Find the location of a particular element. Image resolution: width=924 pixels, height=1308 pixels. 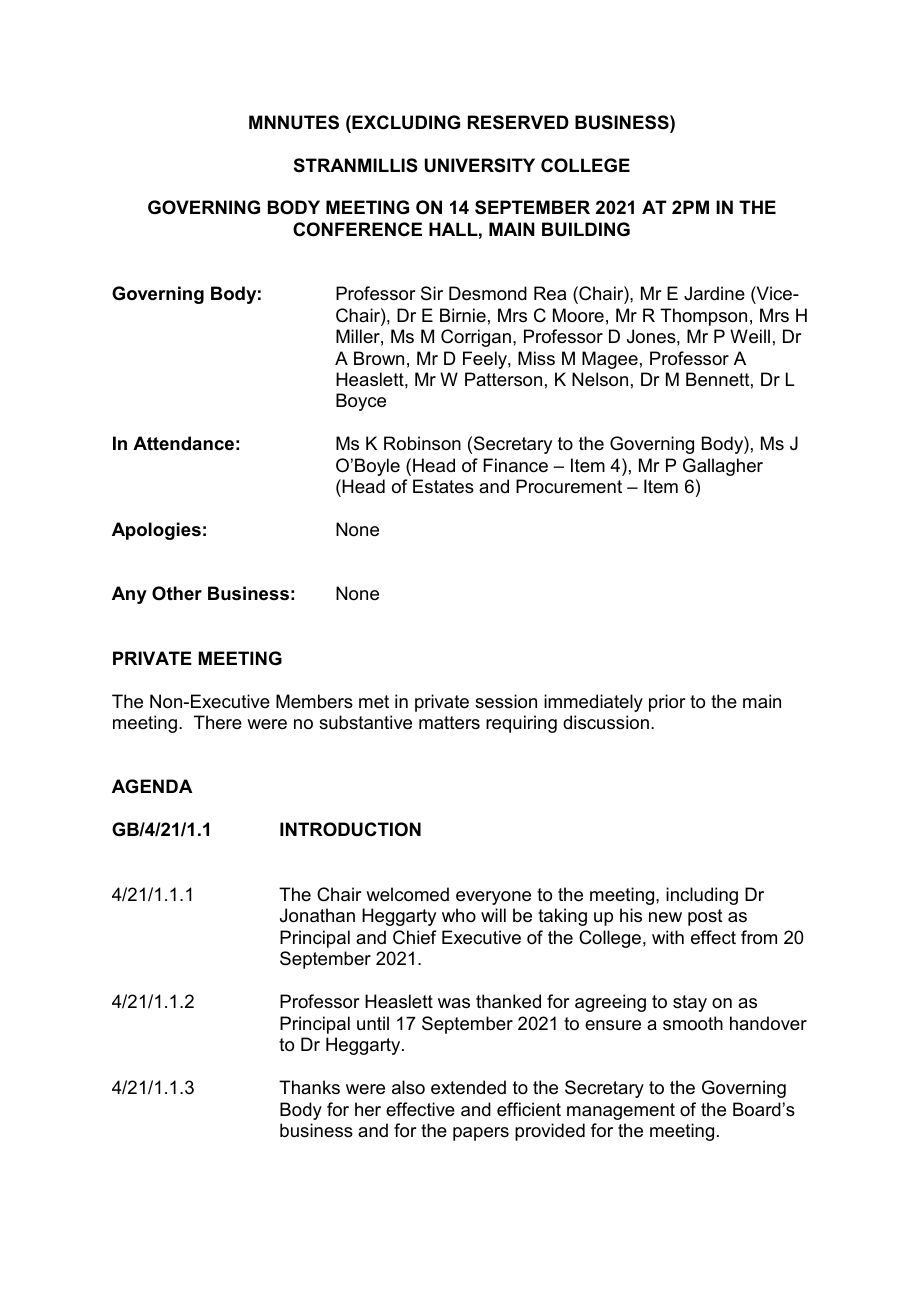

Other is located at coordinates (177, 593).
